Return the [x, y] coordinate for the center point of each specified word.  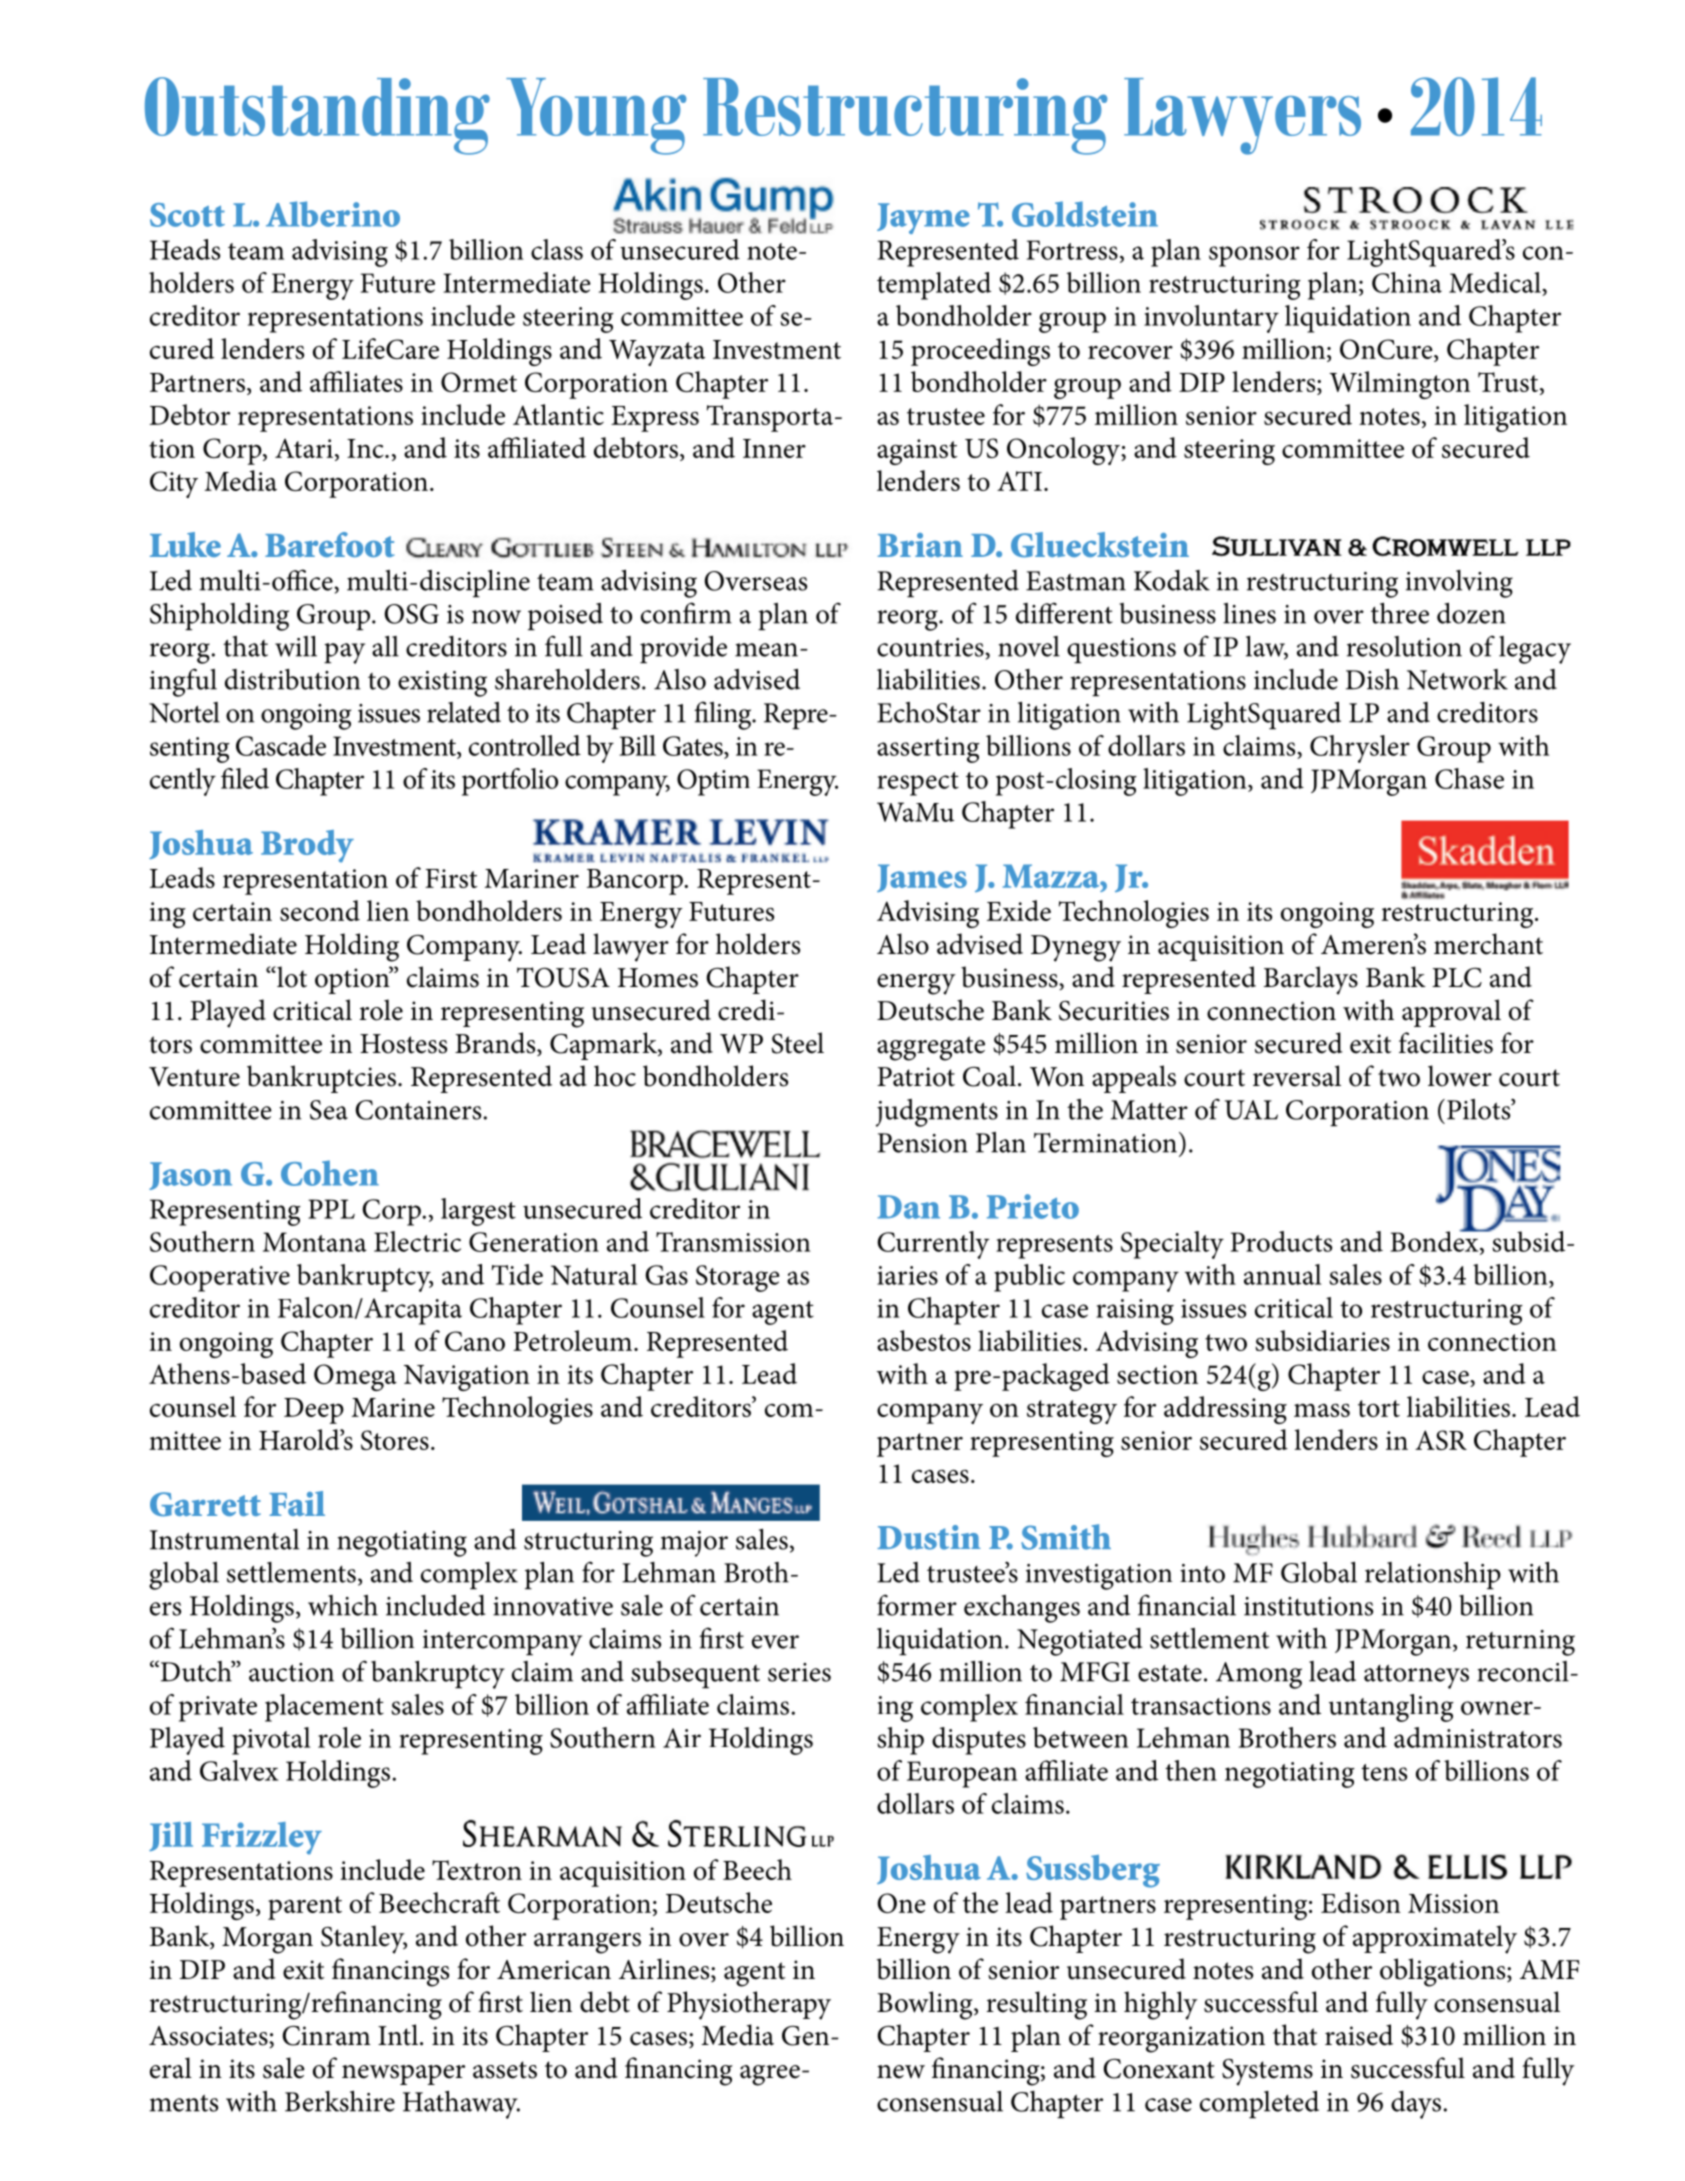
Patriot [916, 1077]
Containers [418, 1110]
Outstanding [317, 116]
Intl [399, 2035]
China [1407, 282]
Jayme [923, 218]
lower [1460, 1076]
